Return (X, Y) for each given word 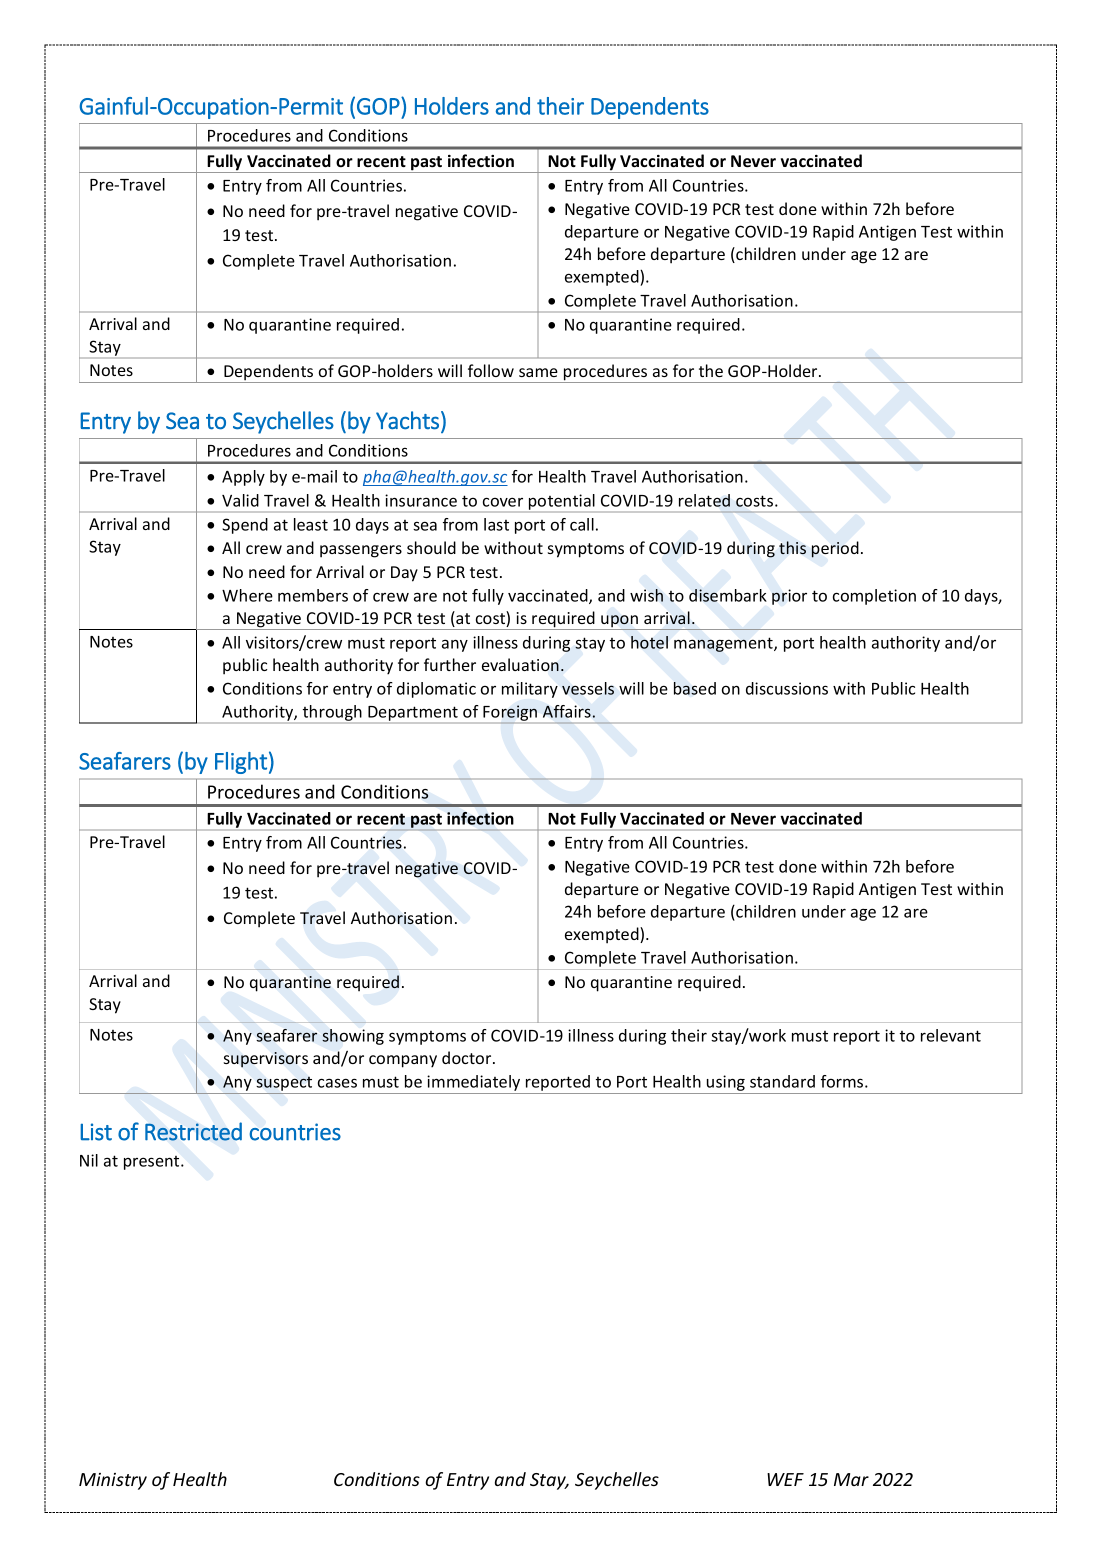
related (704, 500)
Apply (243, 478)
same (538, 372)
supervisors (266, 1060)
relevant (951, 1035)
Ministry (113, 1481)
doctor (468, 1057)
